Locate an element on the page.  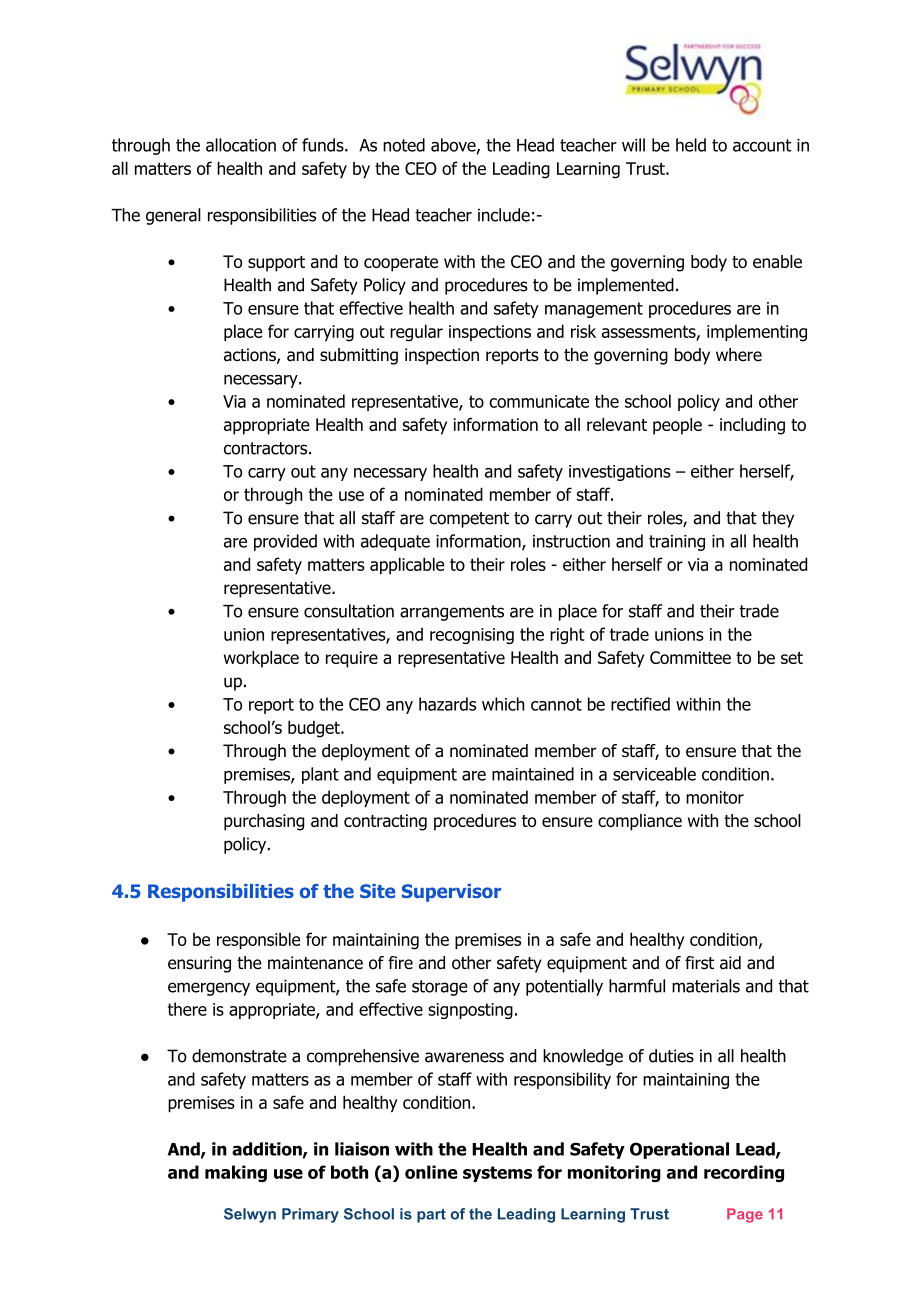
noted is located at coordinates (404, 145).
